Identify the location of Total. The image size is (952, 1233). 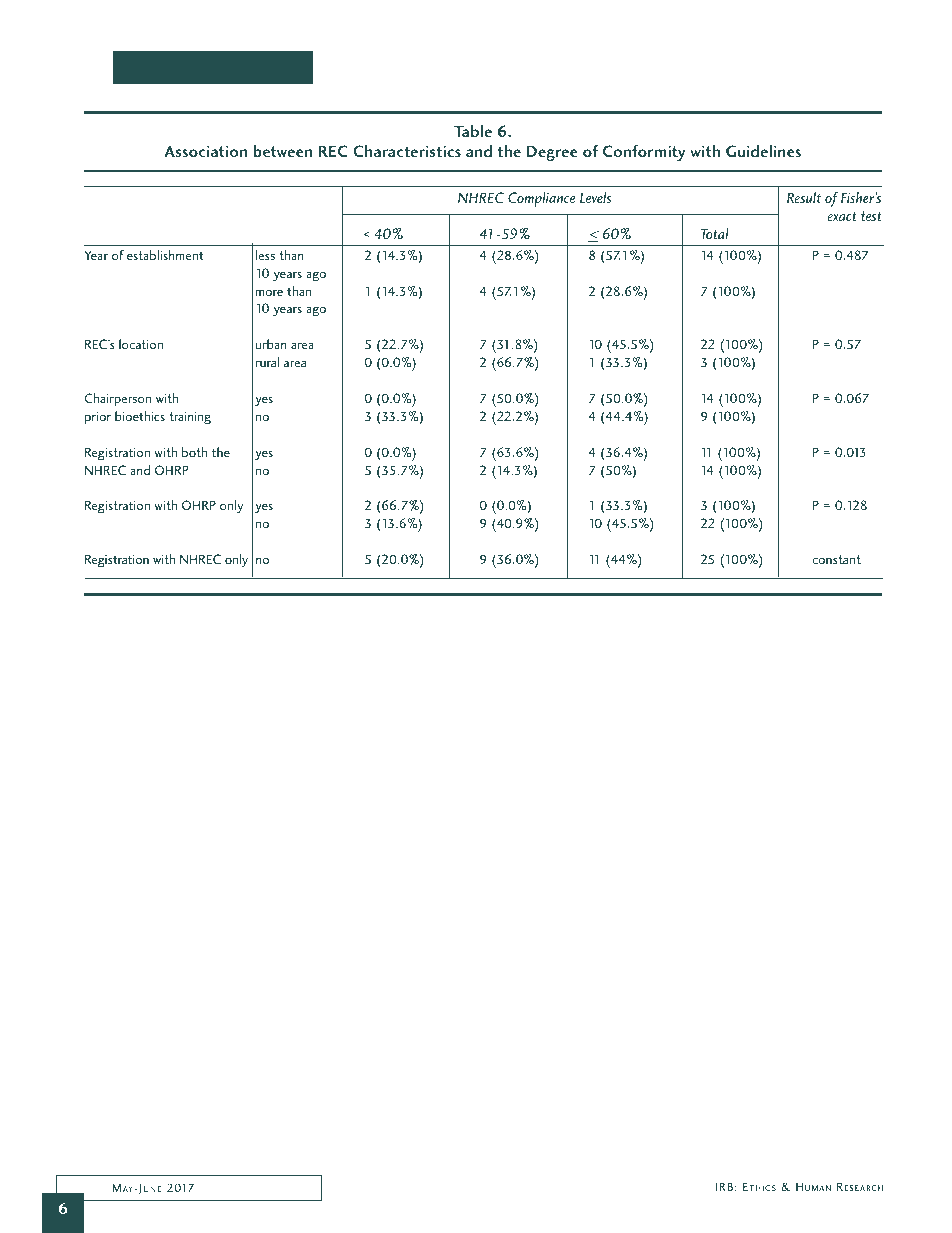
(715, 233).
